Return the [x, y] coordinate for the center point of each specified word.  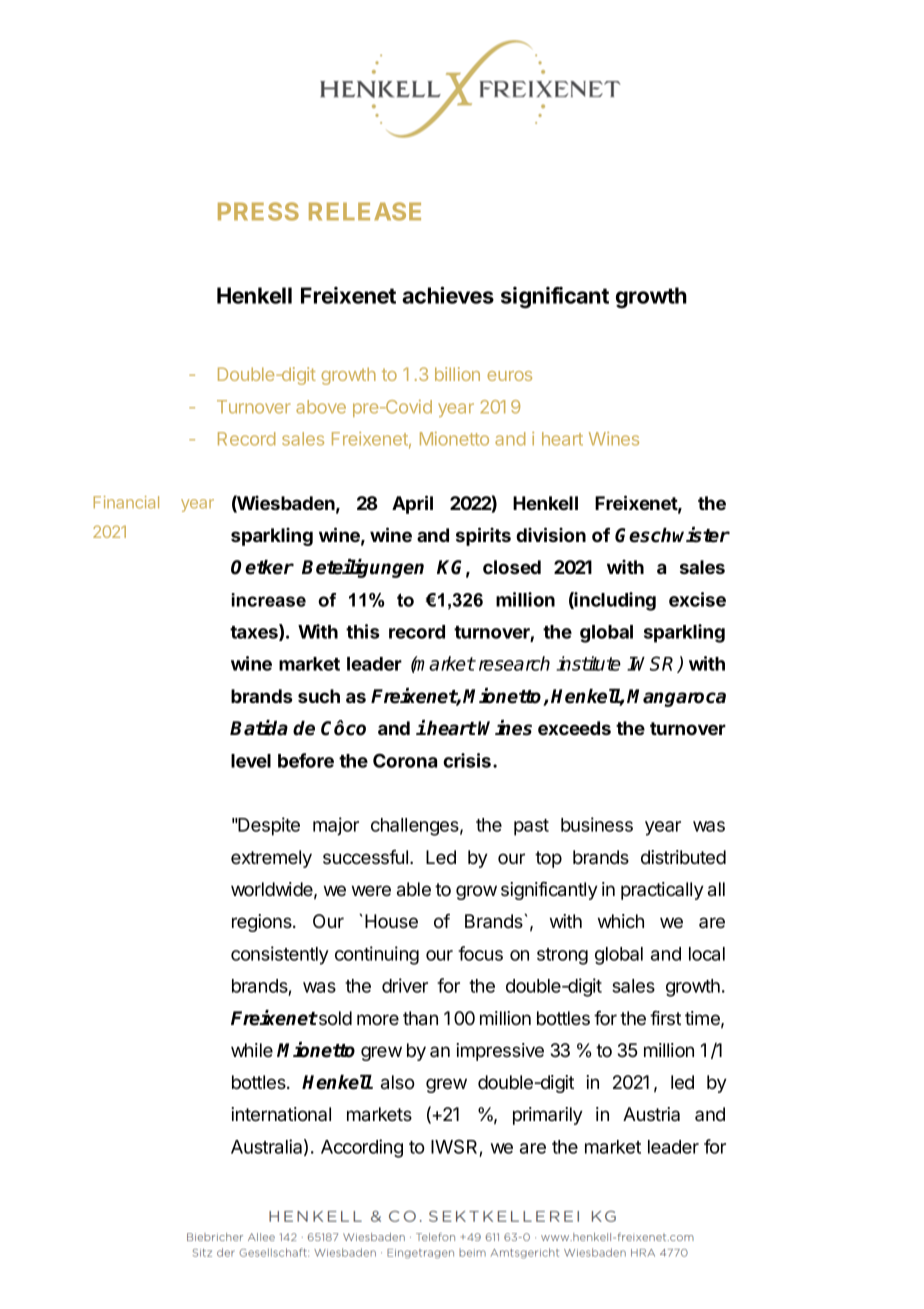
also [398, 1082]
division [551, 534]
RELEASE [365, 211]
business [597, 824]
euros [509, 376]
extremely [271, 859]
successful [367, 857]
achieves [448, 295]
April [412, 504]
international [281, 1114]
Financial [126, 502]
